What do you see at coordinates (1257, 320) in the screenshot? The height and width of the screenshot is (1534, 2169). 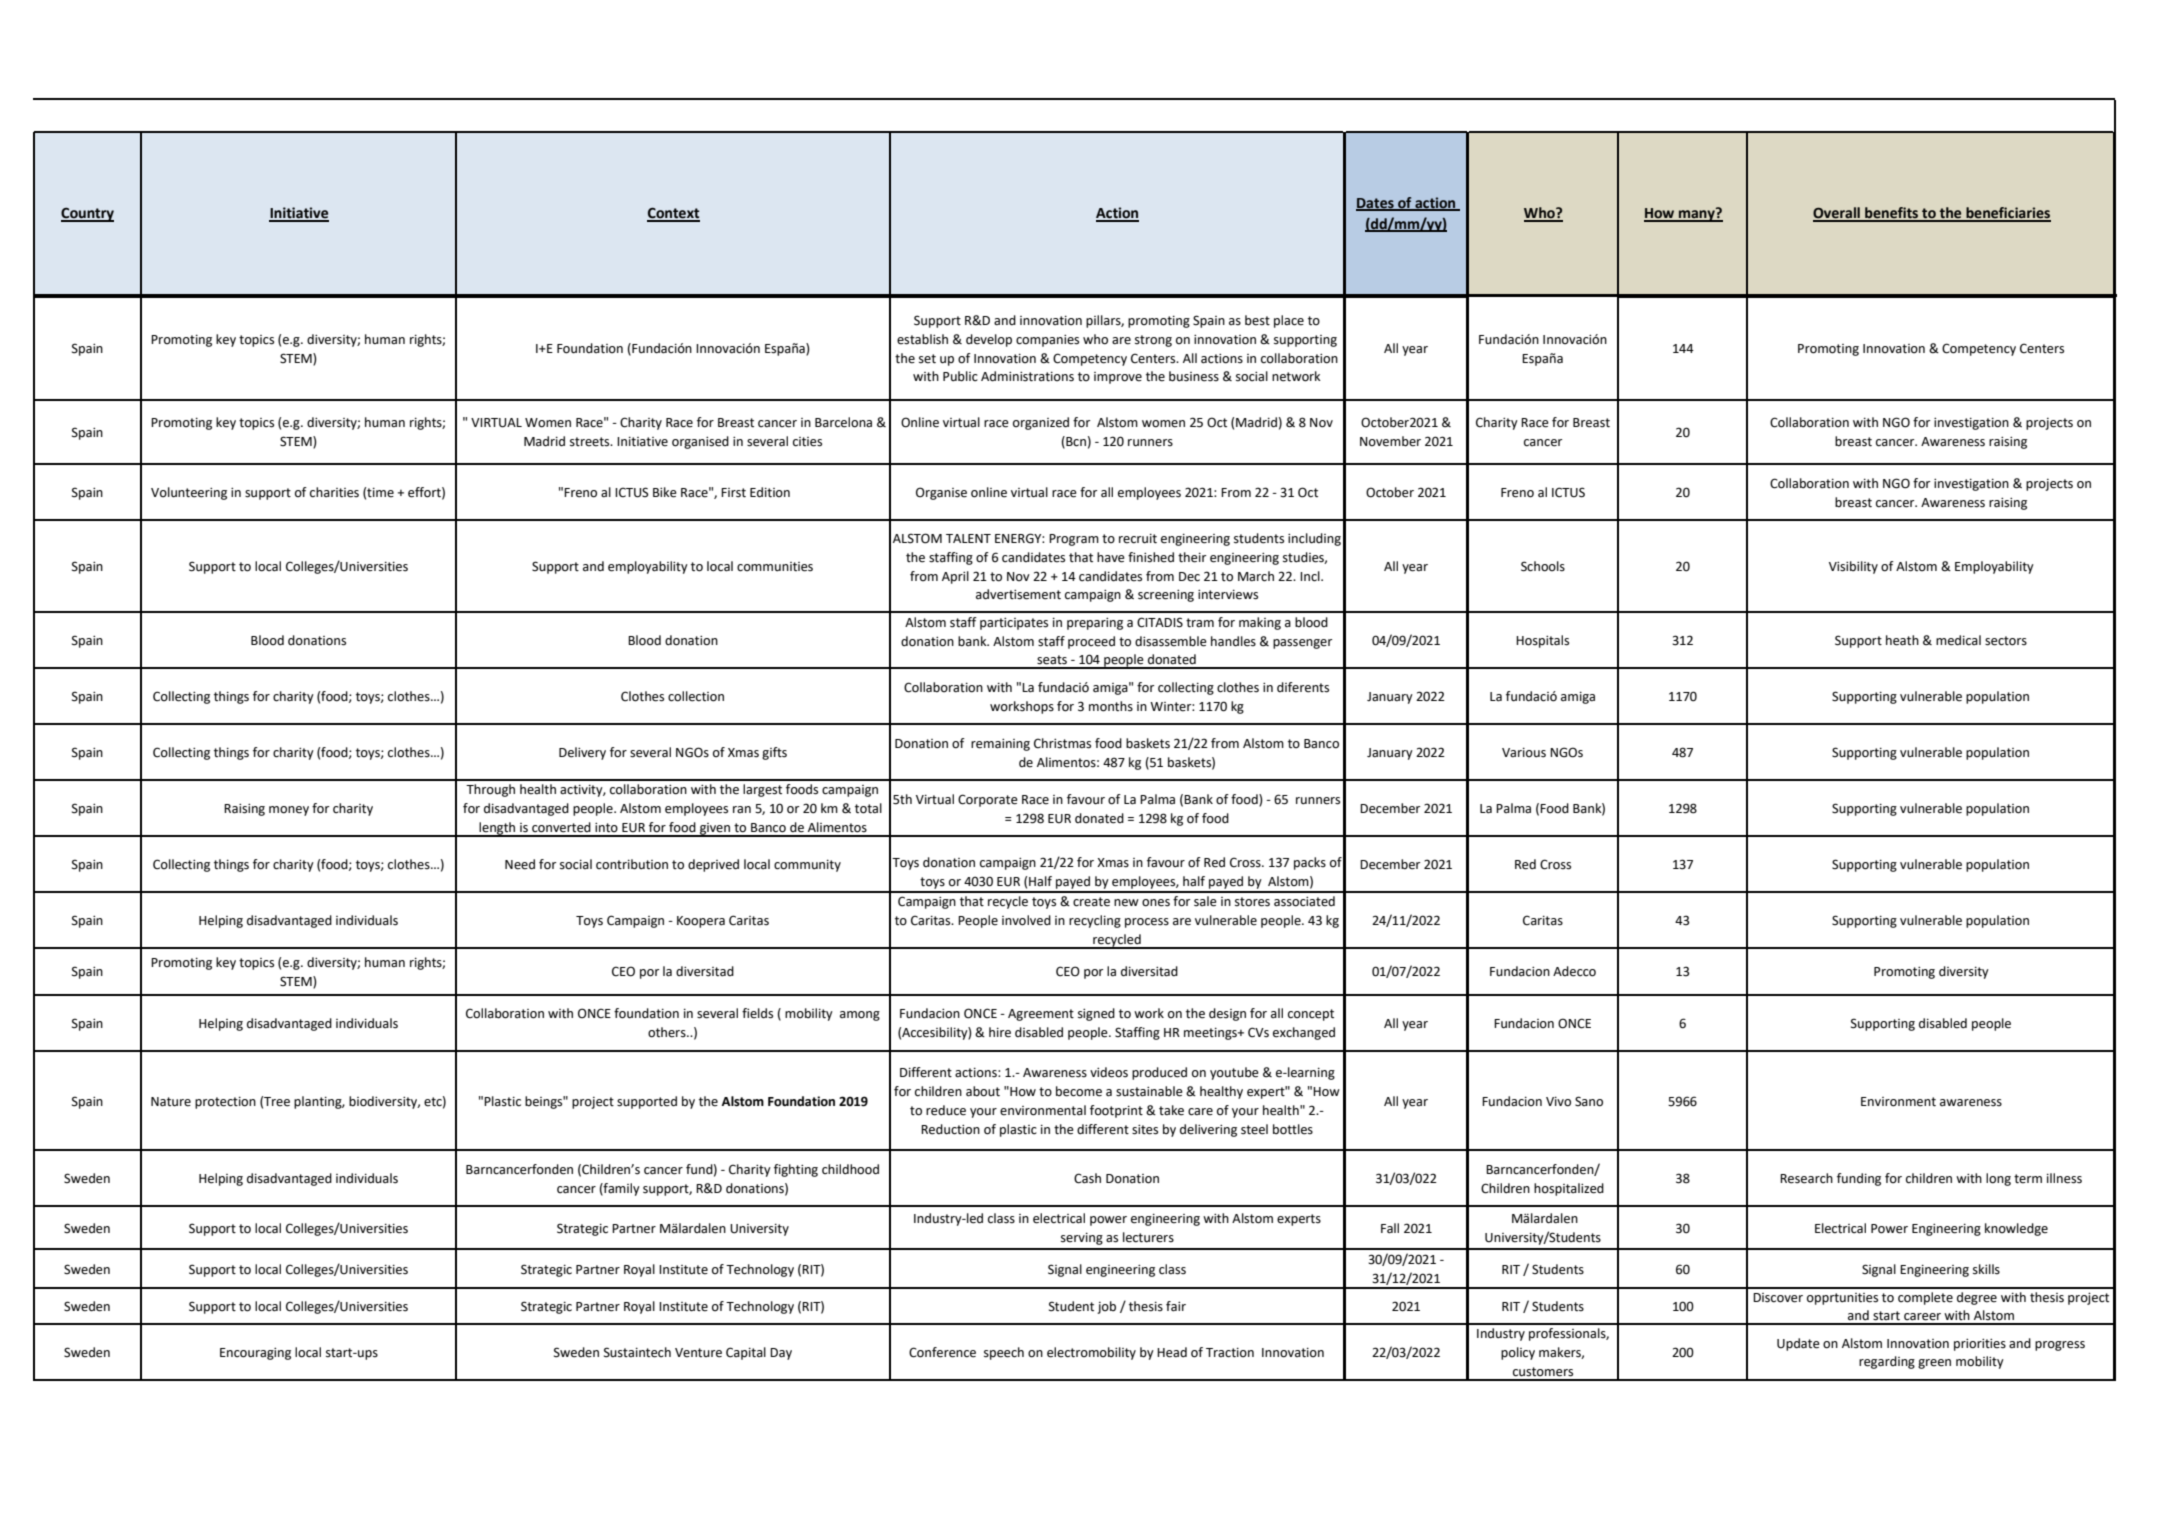 I see `best` at bounding box center [1257, 320].
